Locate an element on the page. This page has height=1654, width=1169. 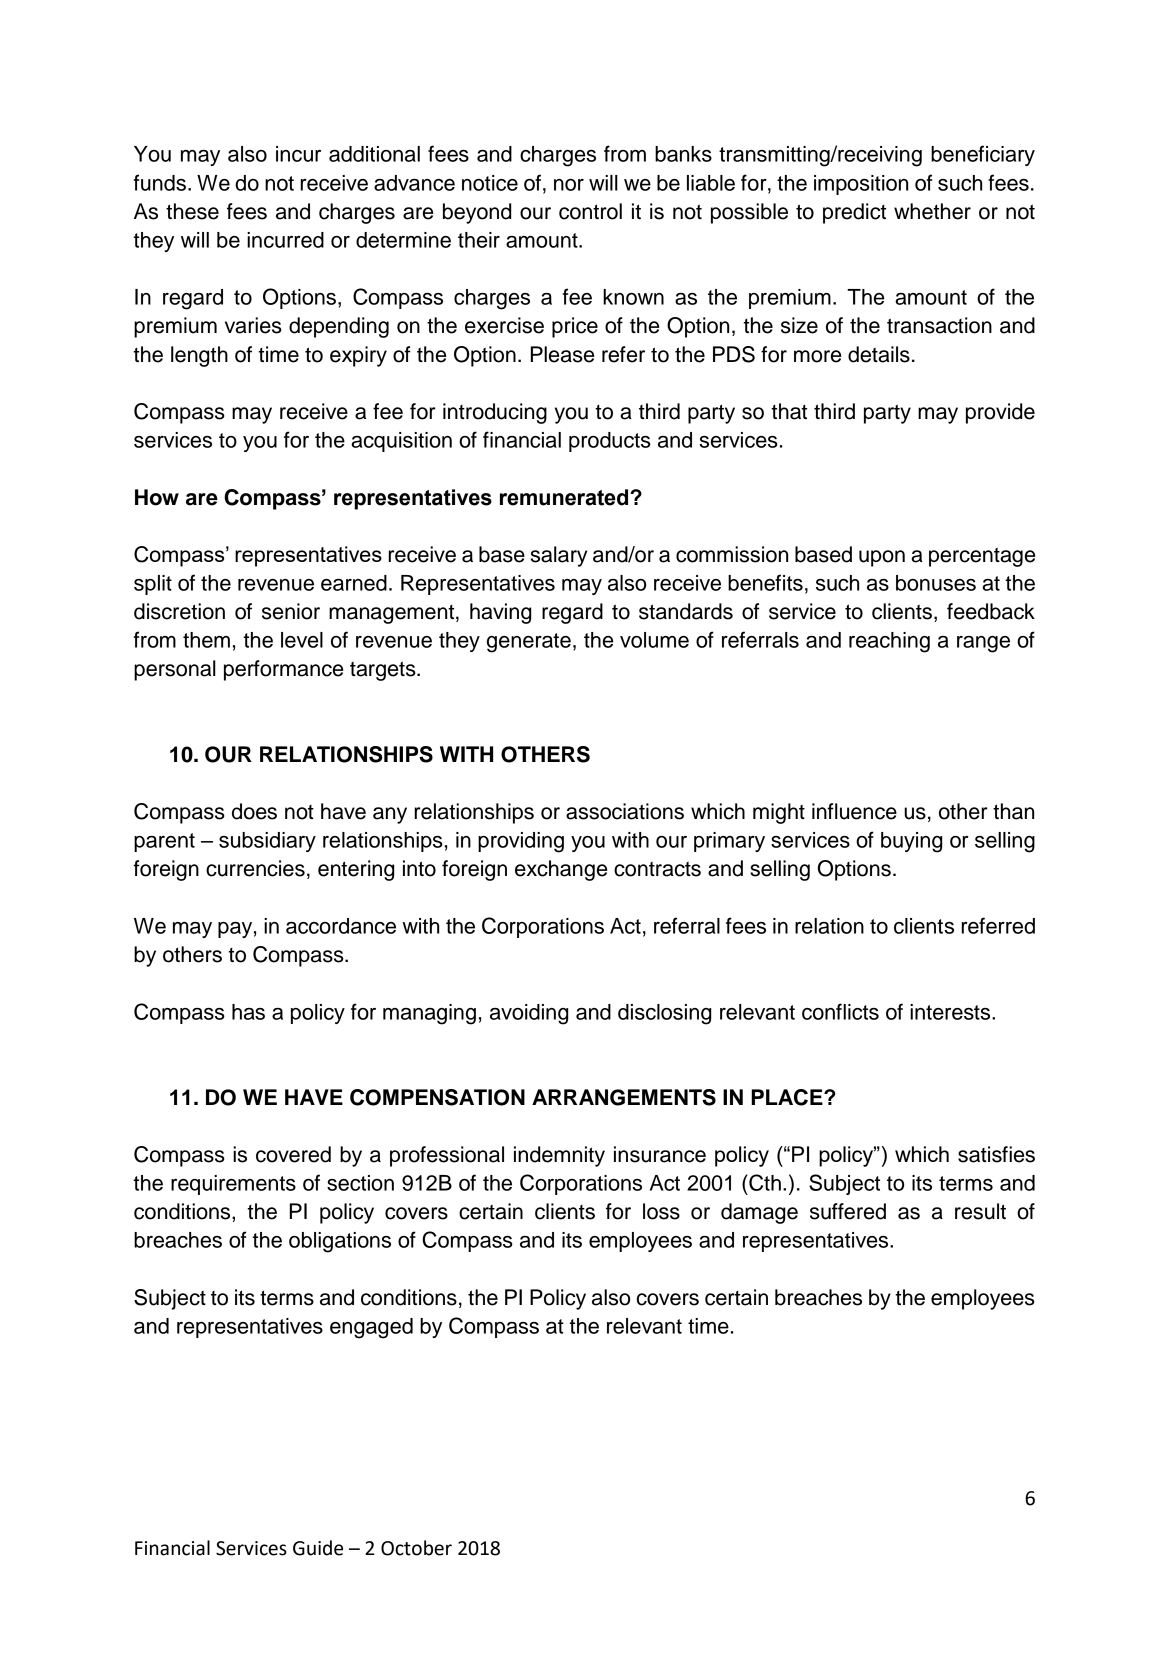
avoiding is located at coordinates (529, 1014).
